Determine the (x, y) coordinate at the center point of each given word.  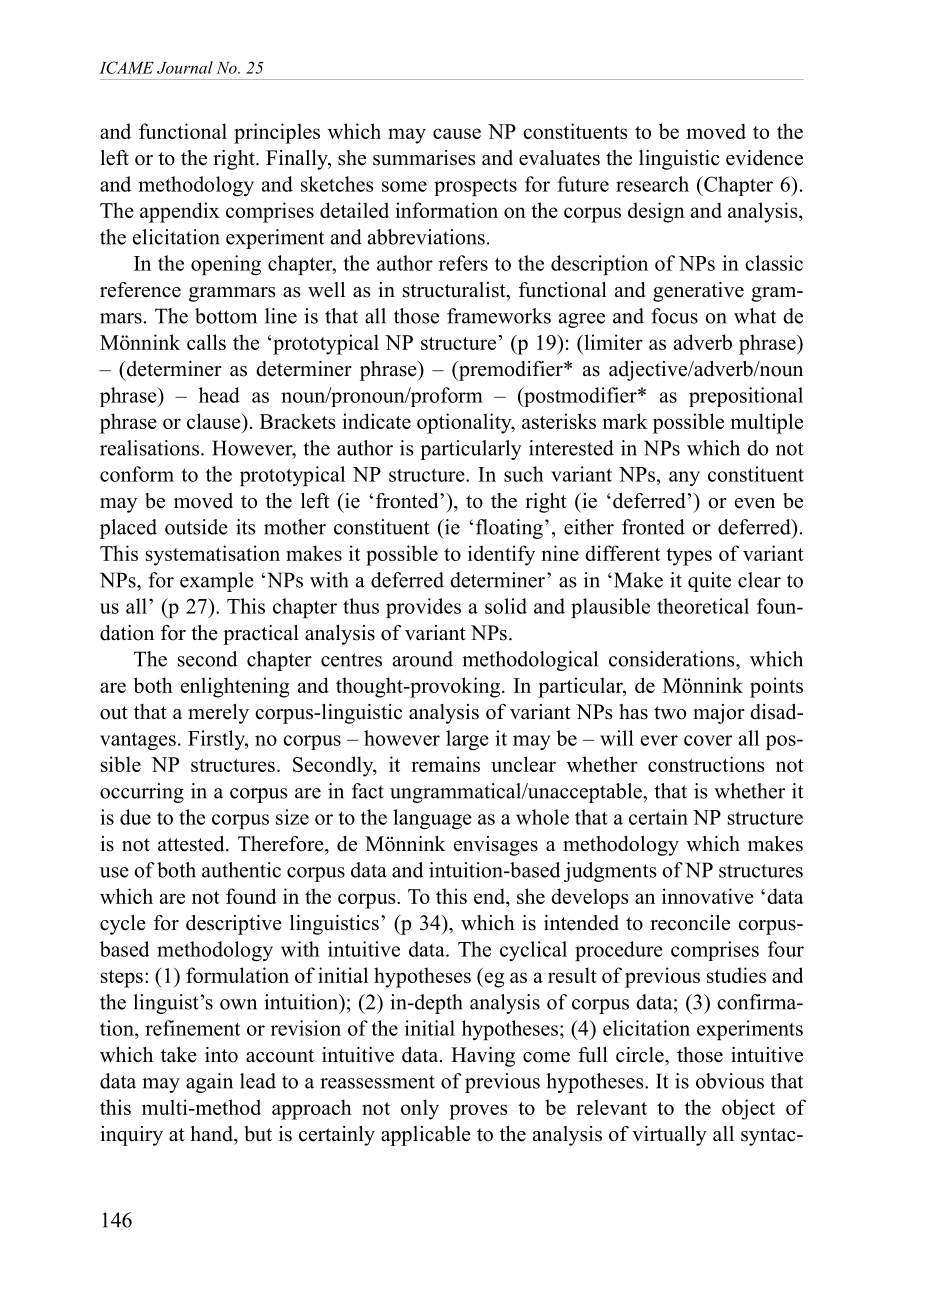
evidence (764, 158)
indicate (377, 421)
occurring (142, 793)
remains (445, 764)
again (209, 1083)
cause (457, 133)
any (684, 478)
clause (215, 421)
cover (708, 740)
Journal (185, 67)
